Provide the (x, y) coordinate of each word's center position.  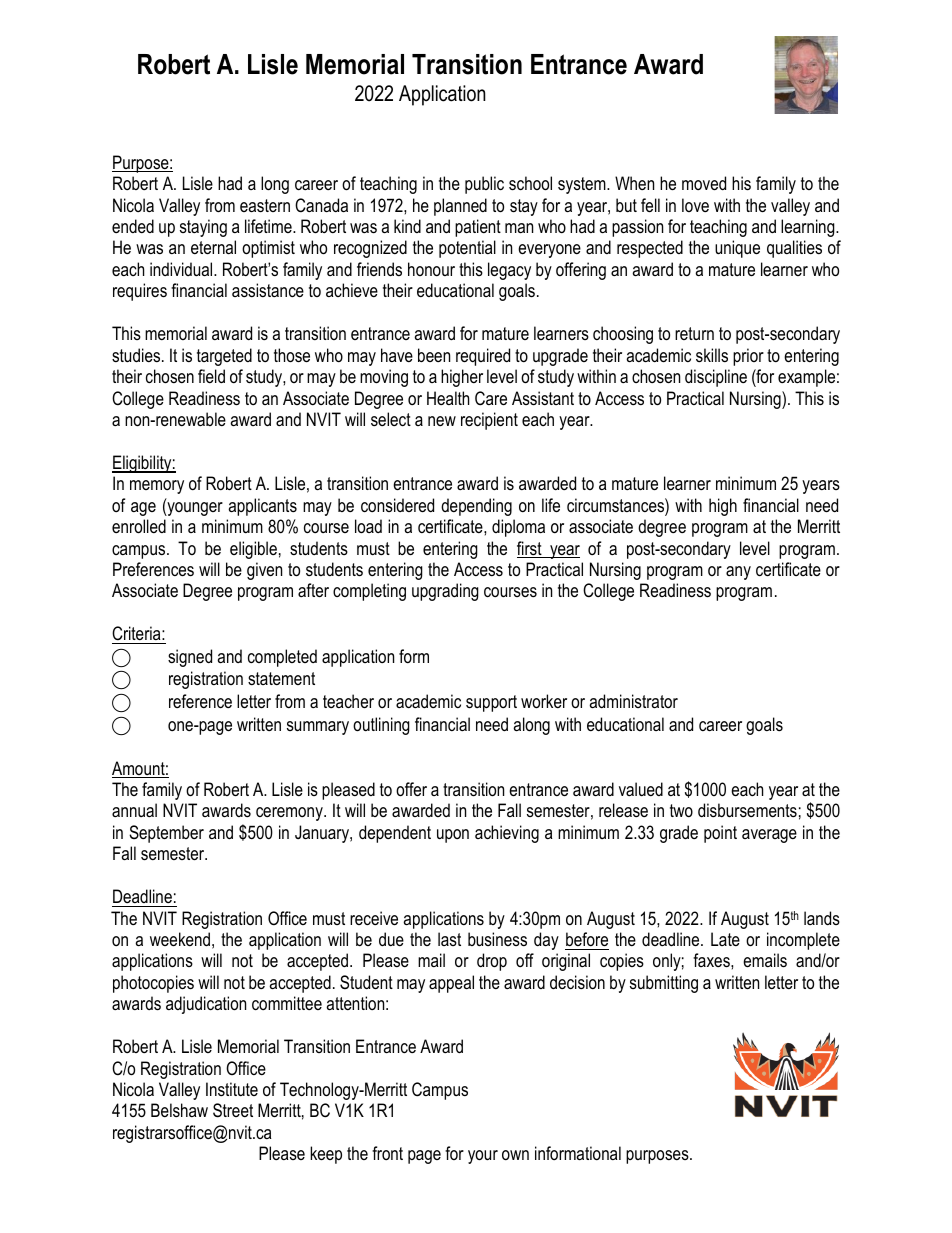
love (695, 205)
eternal (213, 247)
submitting (664, 984)
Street (233, 1110)
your (483, 1157)
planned (460, 207)
